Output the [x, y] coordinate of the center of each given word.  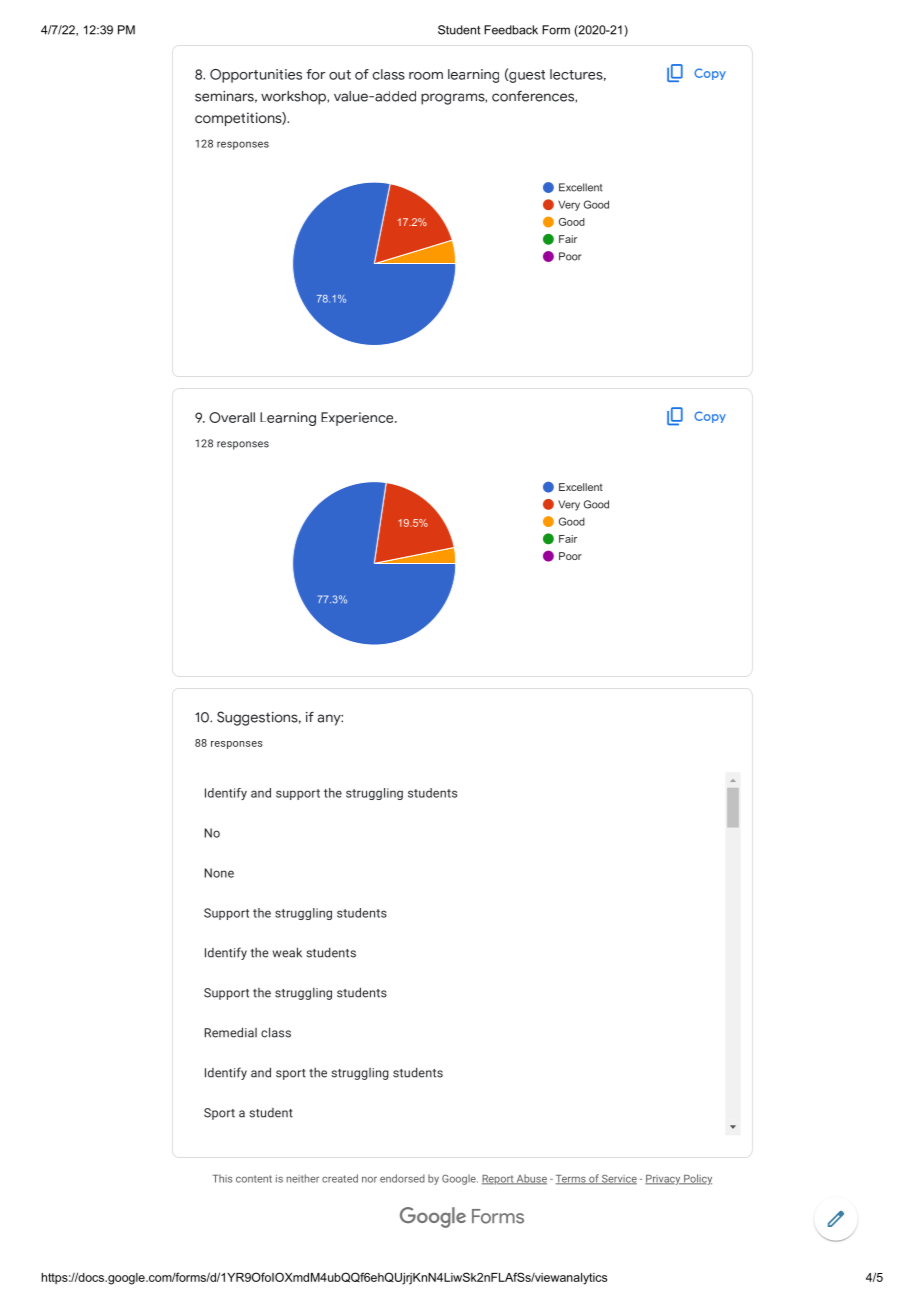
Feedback [511, 30]
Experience [358, 419]
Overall [232, 417]
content [254, 1179]
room [426, 76]
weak [287, 952]
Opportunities [256, 76]
